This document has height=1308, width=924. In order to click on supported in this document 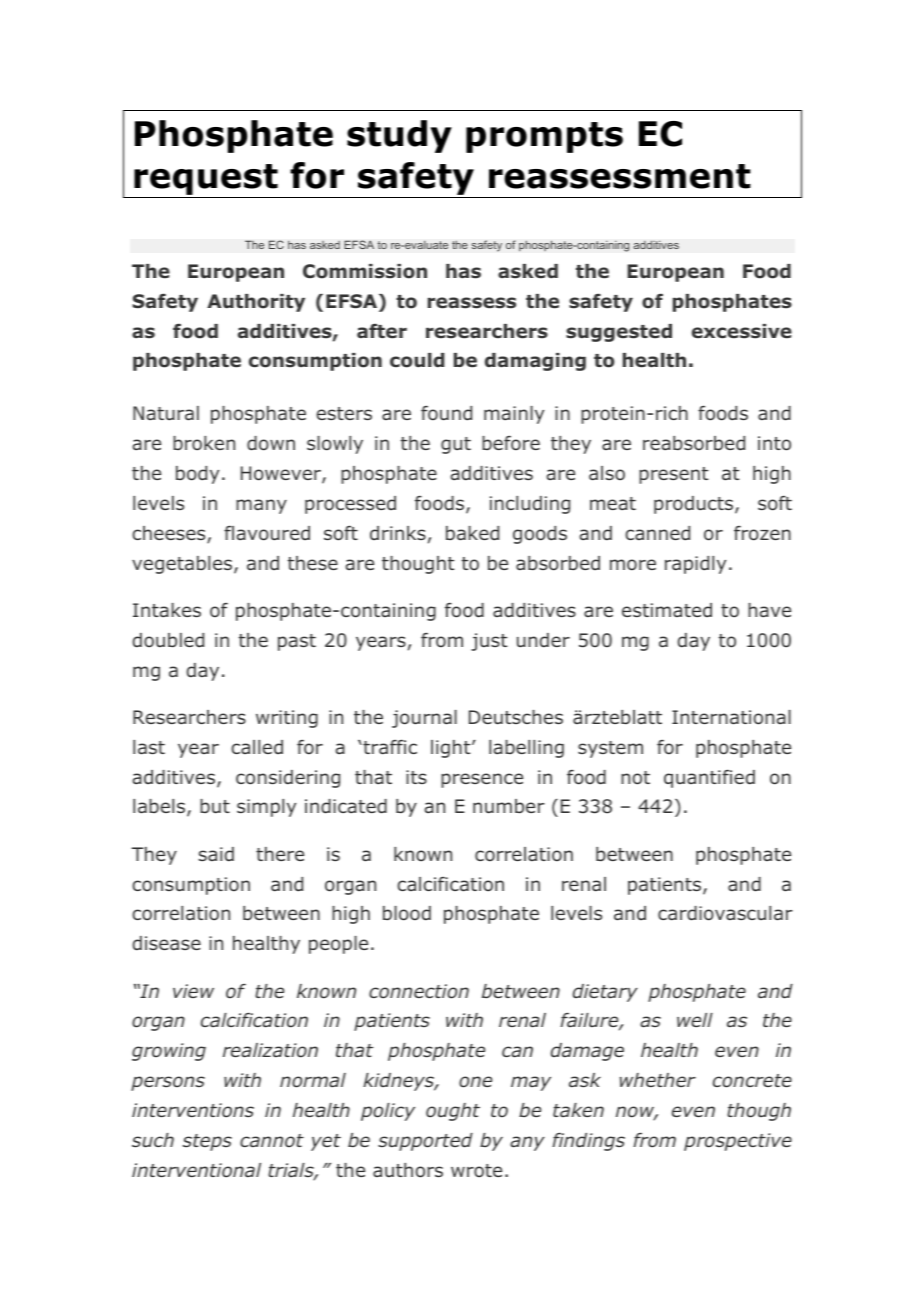, I will do `click(425, 1142)`.
